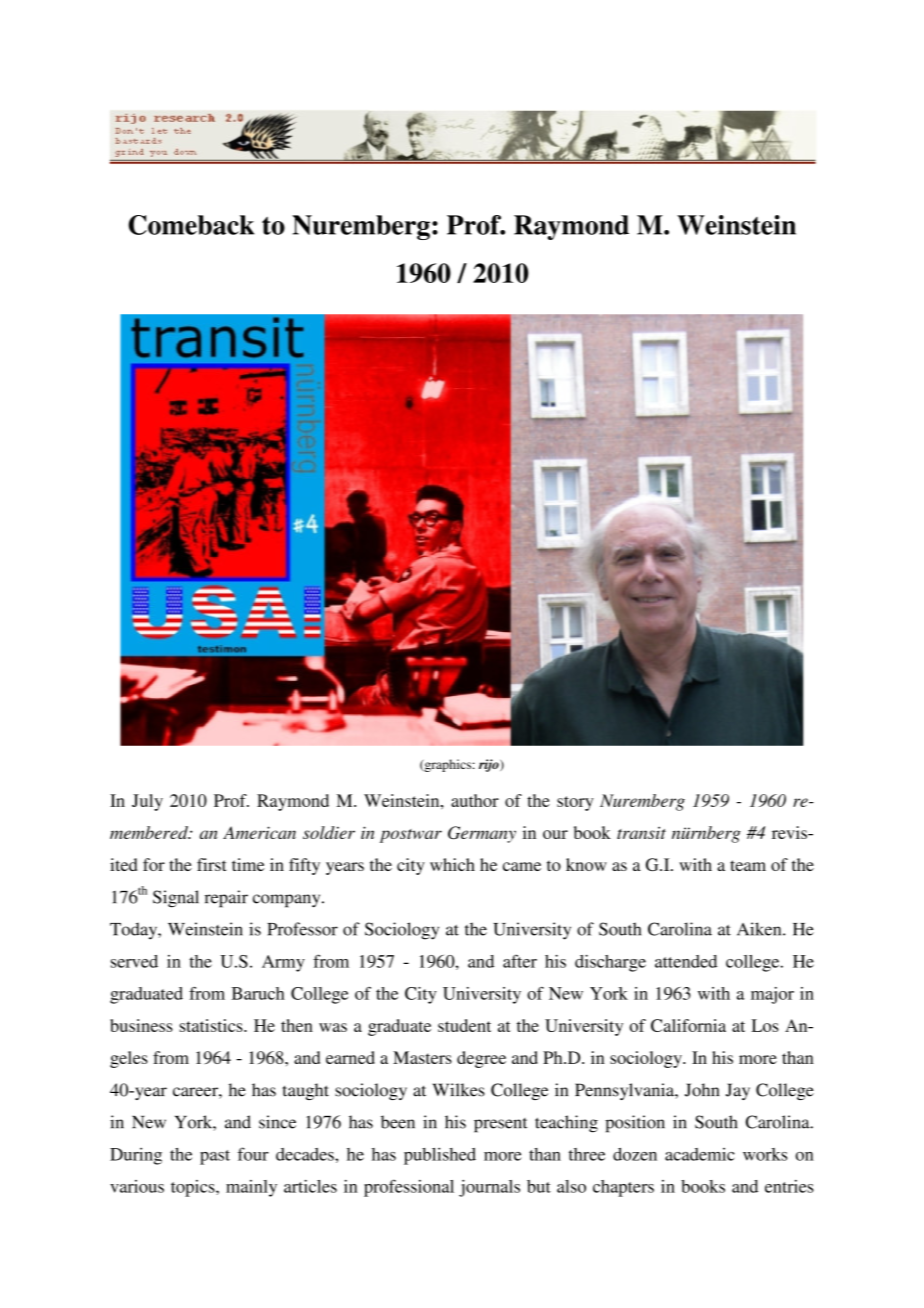 Image resolution: width=924 pixels, height=1308 pixels. I want to click on Comeback, so click(191, 225).
